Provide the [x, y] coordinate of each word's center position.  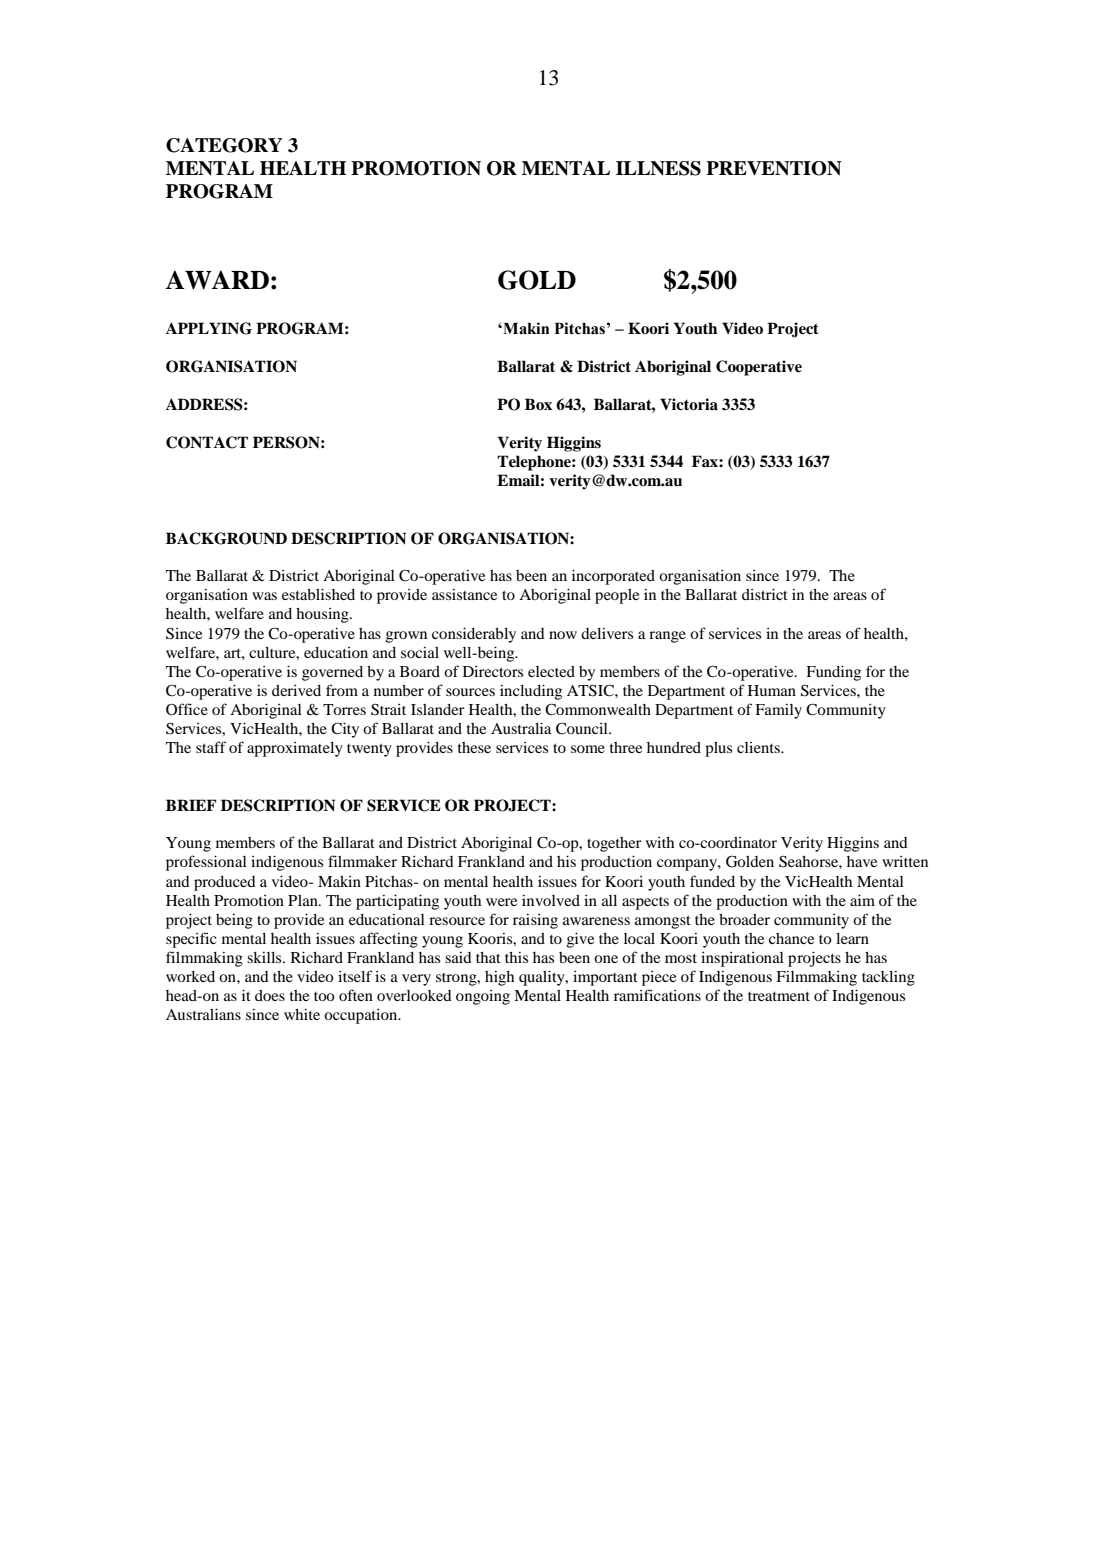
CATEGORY [224, 145]
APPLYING [209, 328]
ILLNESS [658, 168]
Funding [833, 673]
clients [759, 747]
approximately [295, 749]
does [270, 995]
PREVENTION [774, 168]
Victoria [689, 404]
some [588, 749]
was [264, 596]
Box [538, 404]
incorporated [613, 577]
